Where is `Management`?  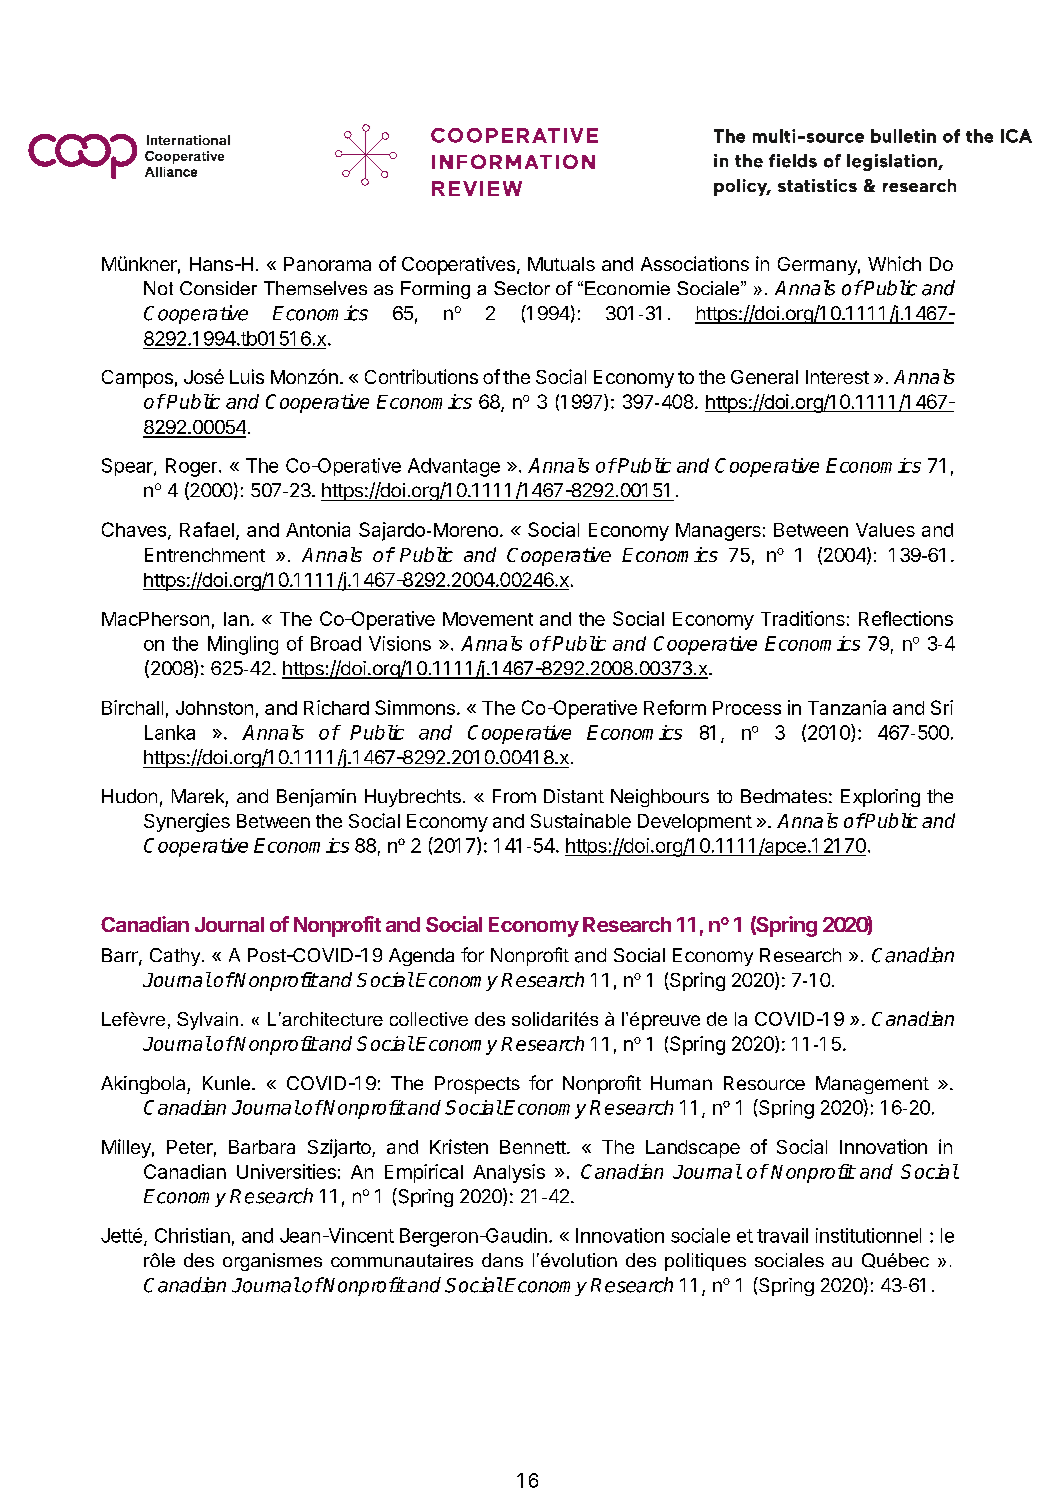
Management is located at coordinates (872, 1085).
